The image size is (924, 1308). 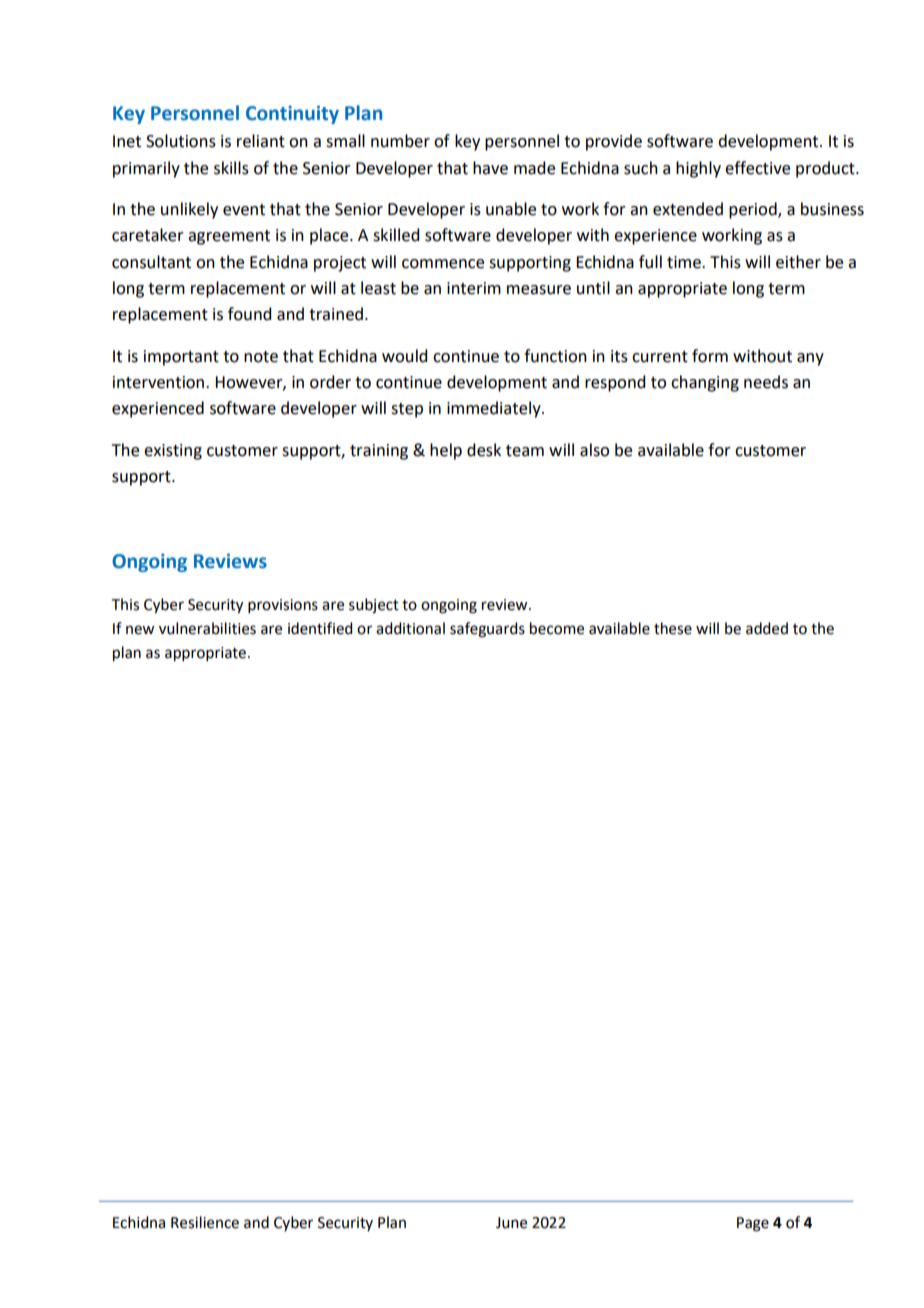 I want to click on Solutions, so click(x=181, y=141).
